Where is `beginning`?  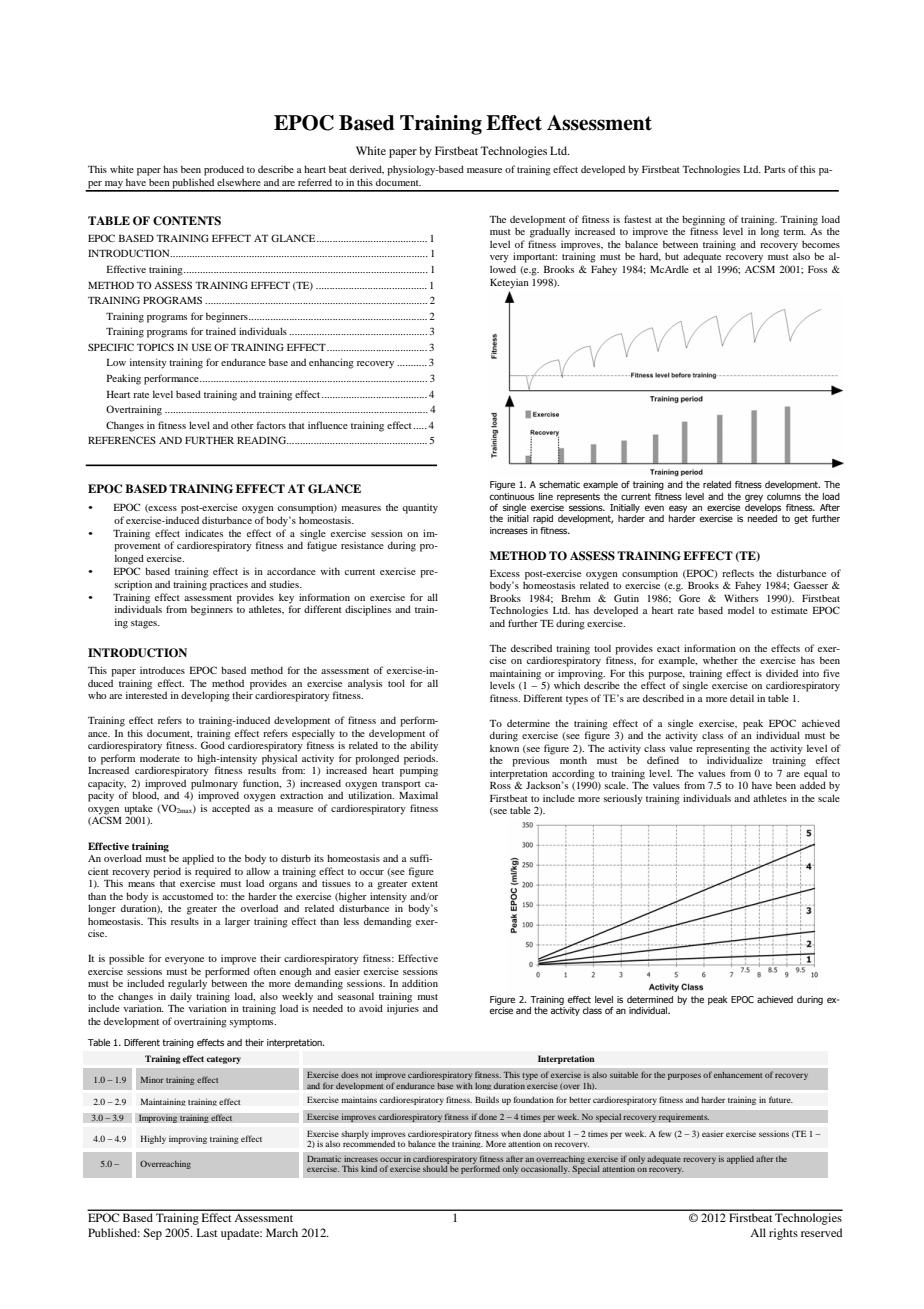 beginning is located at coordinates (703, 221).
